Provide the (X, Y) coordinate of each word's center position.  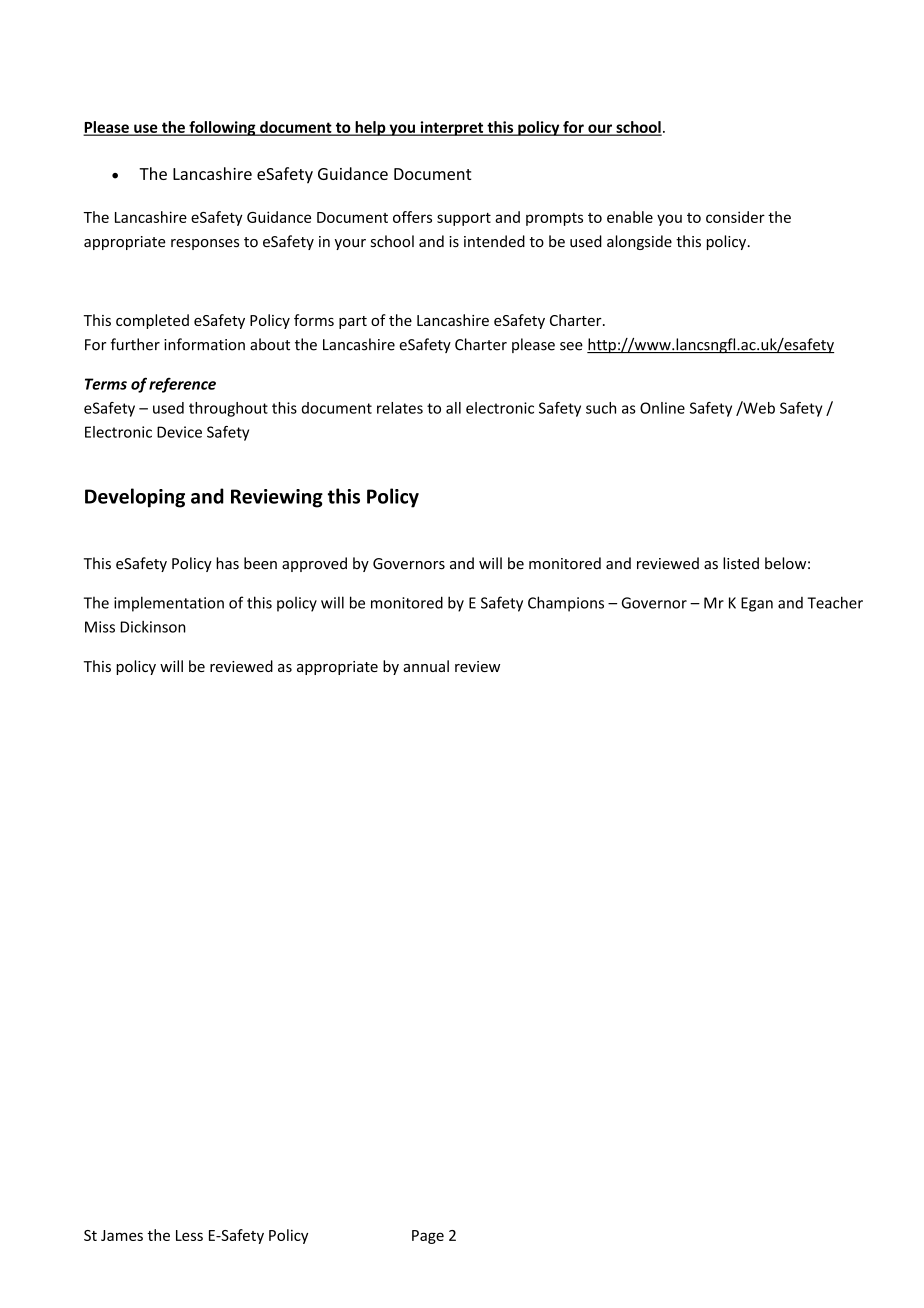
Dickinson (153, 627)
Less (189, 1235)
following (222, 128)
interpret (452, 128)
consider (735, 217)
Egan (757, 604)
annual (426, 666)
